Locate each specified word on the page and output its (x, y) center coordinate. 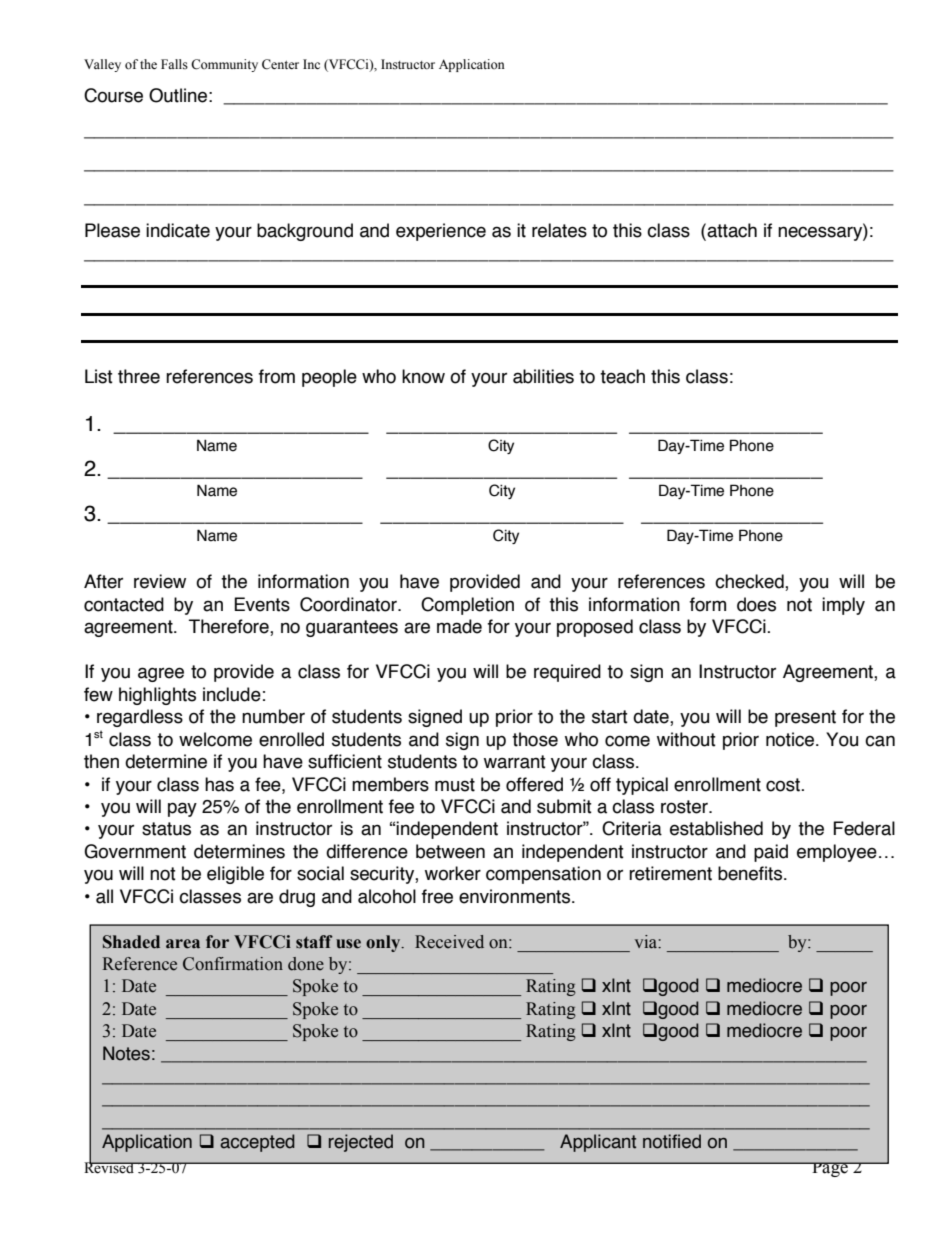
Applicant (598, 1143)
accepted (257, 1143)
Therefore (230, 627)
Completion (467, 606)
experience (441, 232)
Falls (174, 64)
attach (731, 230)
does (756, 604)
